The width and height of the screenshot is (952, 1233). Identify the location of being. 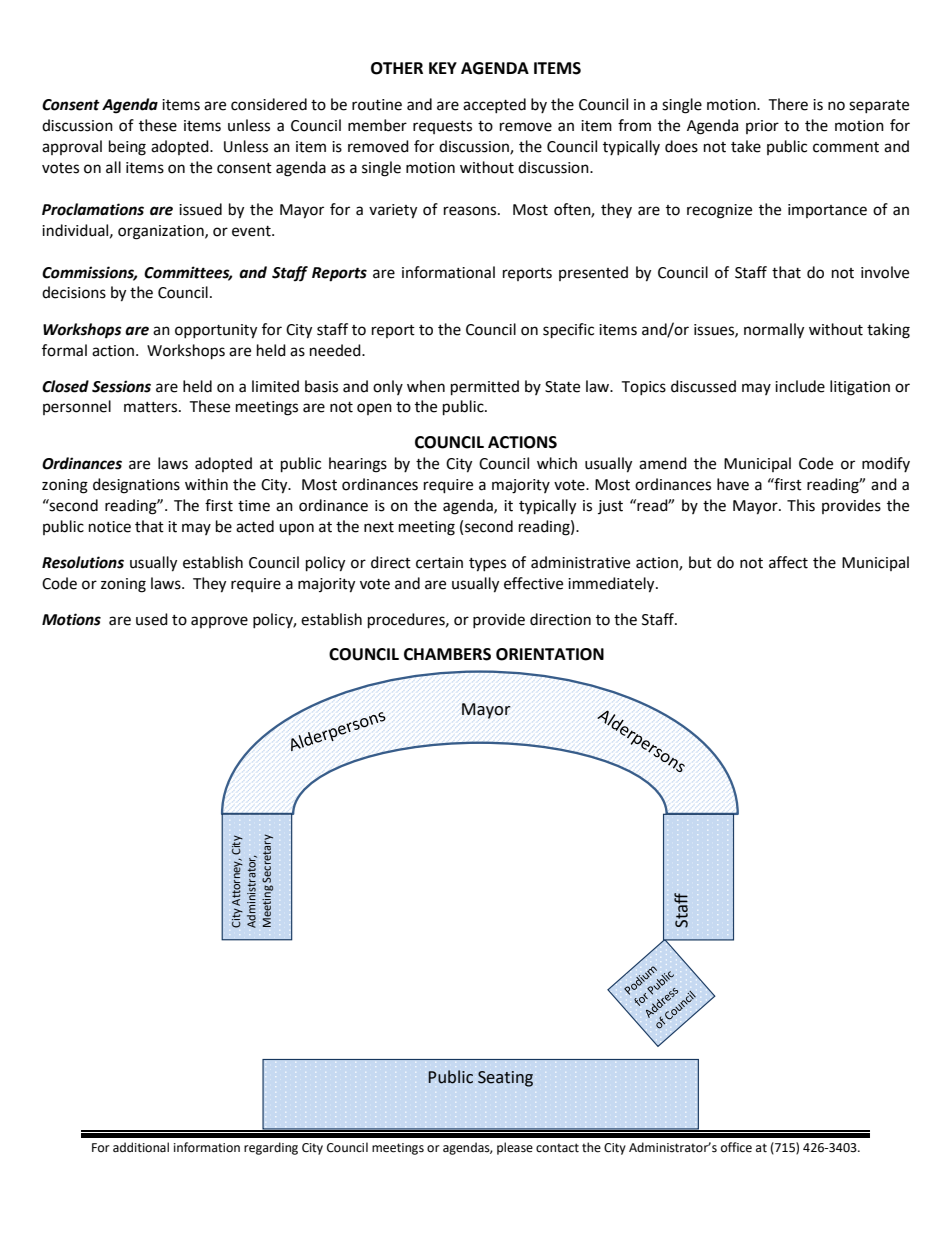
(127, 148).
